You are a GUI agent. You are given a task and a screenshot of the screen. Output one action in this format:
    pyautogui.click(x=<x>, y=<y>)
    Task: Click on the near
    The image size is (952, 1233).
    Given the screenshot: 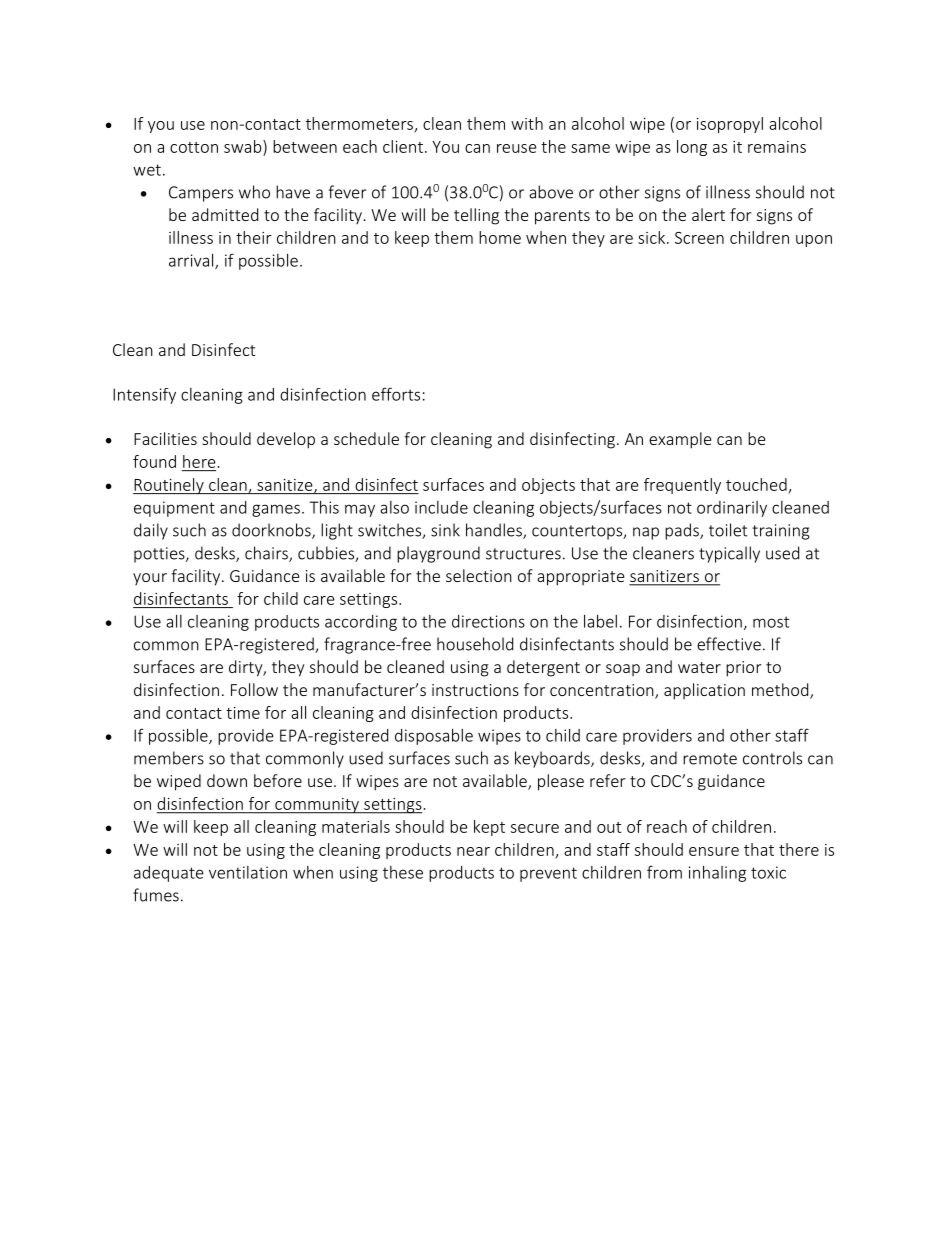 What is the action you would take?
    pyautogui.click(x=473, y=851)
